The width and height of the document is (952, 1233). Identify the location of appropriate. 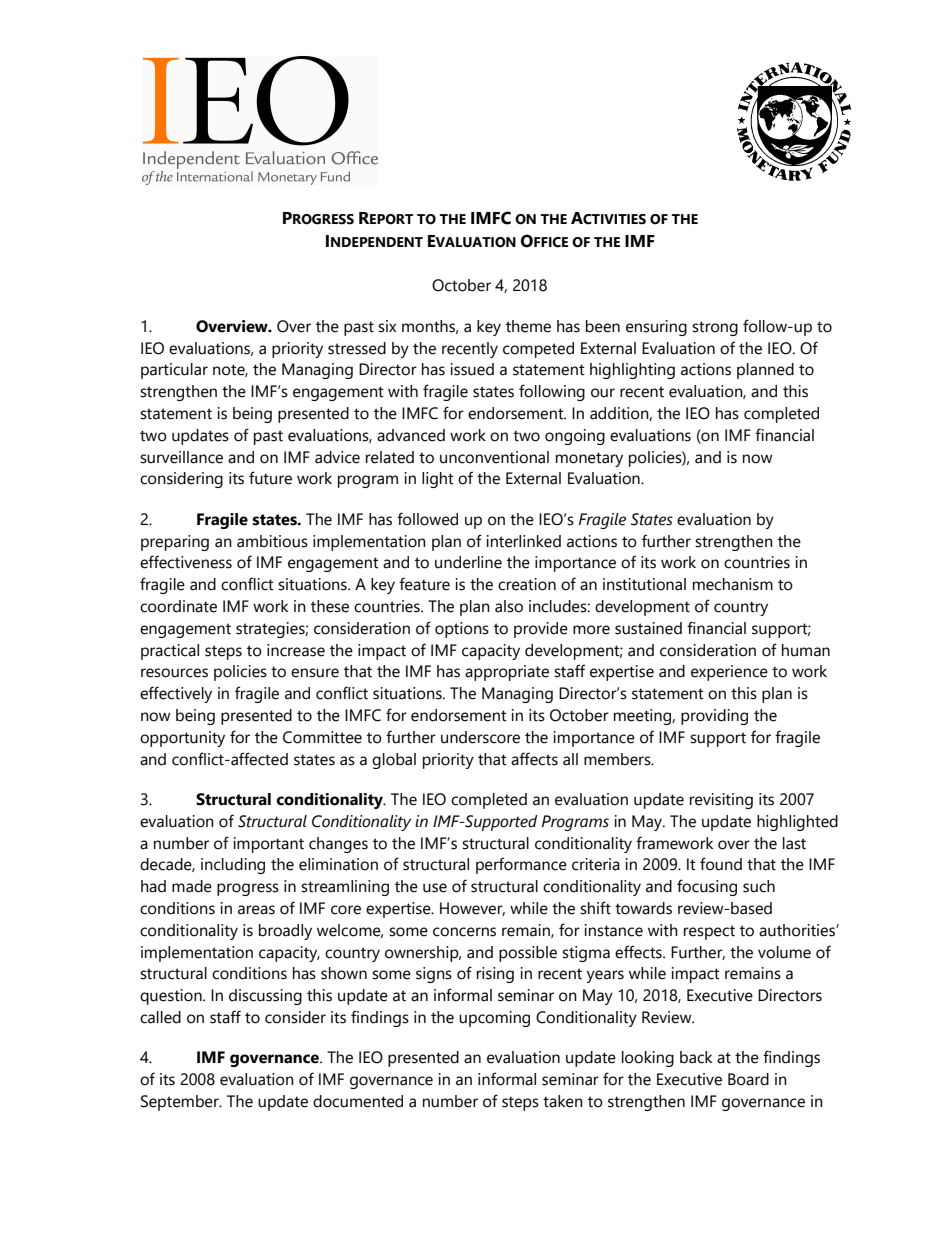
(507, 673).
